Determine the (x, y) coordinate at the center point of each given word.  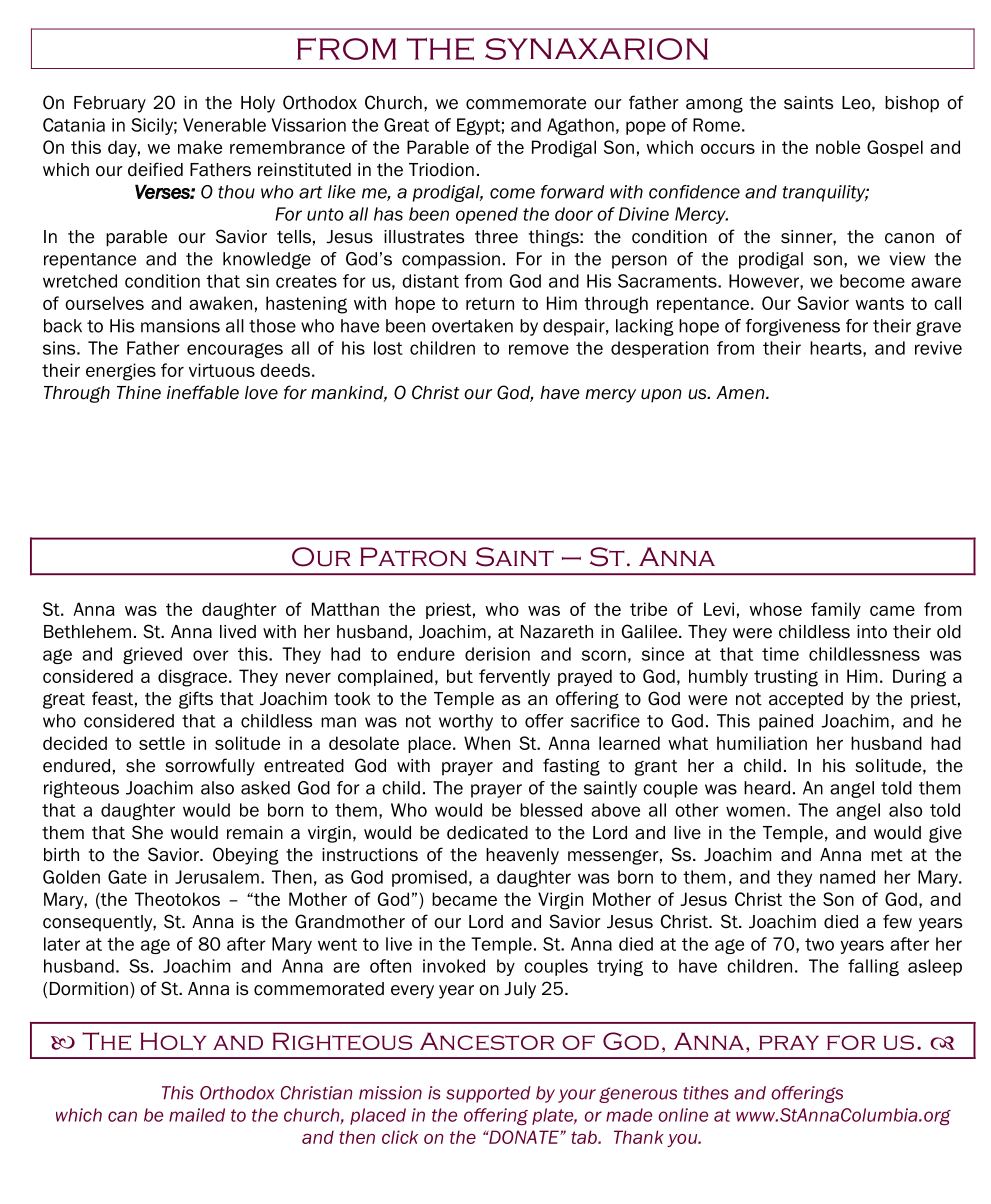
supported (488, 1094)
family (836, 610)
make (200, 147)
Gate (127, 877)
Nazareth (557, 632)
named (847, 877)
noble (838, 147)
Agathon (580, 126)
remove (539, 349)
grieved (152, 655)
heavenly (522, 856)
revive (938, 348)
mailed (197, 1115)
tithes (705, 1093)
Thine (139, 393)
